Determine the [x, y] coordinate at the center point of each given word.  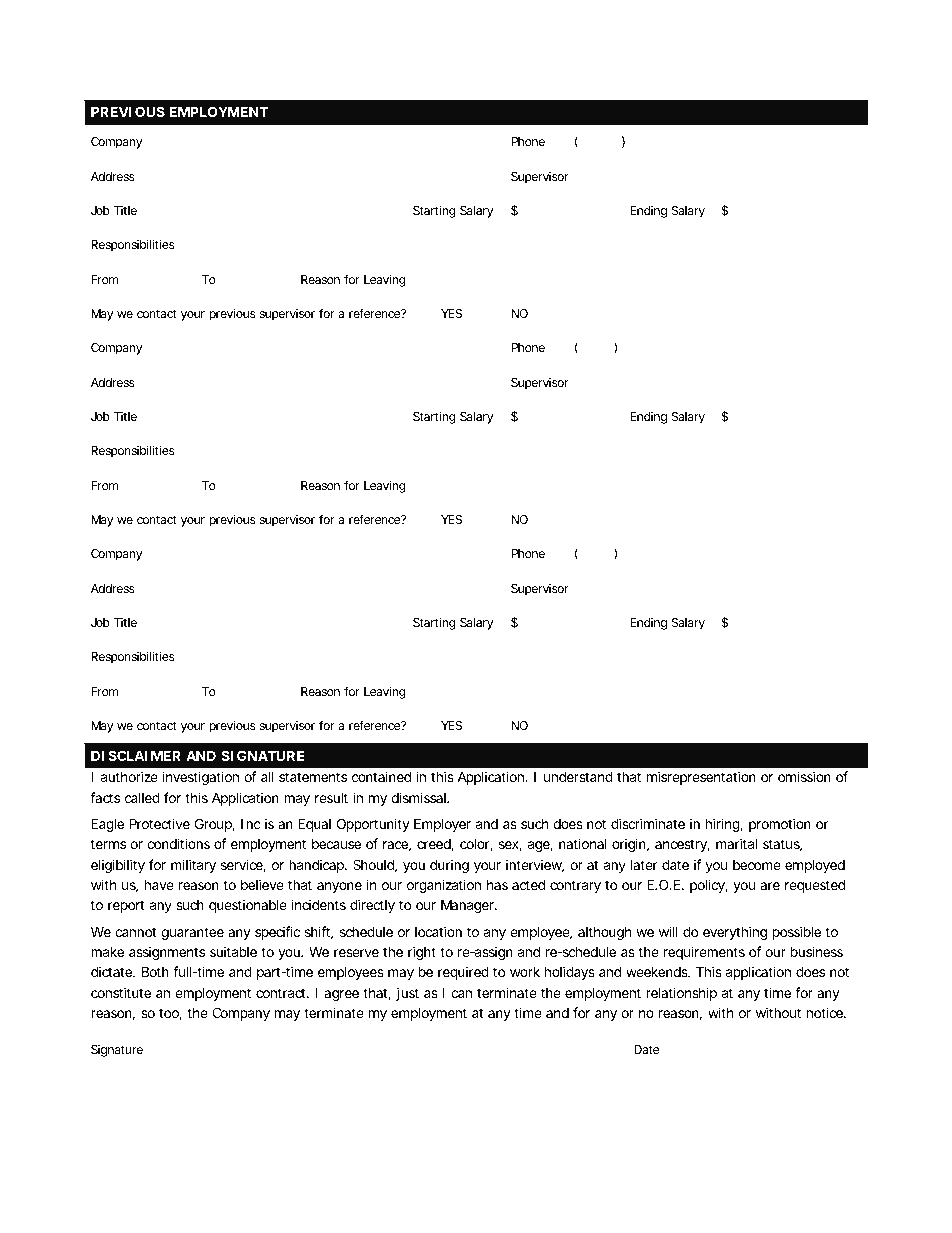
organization [444, 886]
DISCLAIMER [136, 755]
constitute [121, 992]
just [407, 994]
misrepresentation [701, 778]
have [159, 884]
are [770, 886]
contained [381, 776]
